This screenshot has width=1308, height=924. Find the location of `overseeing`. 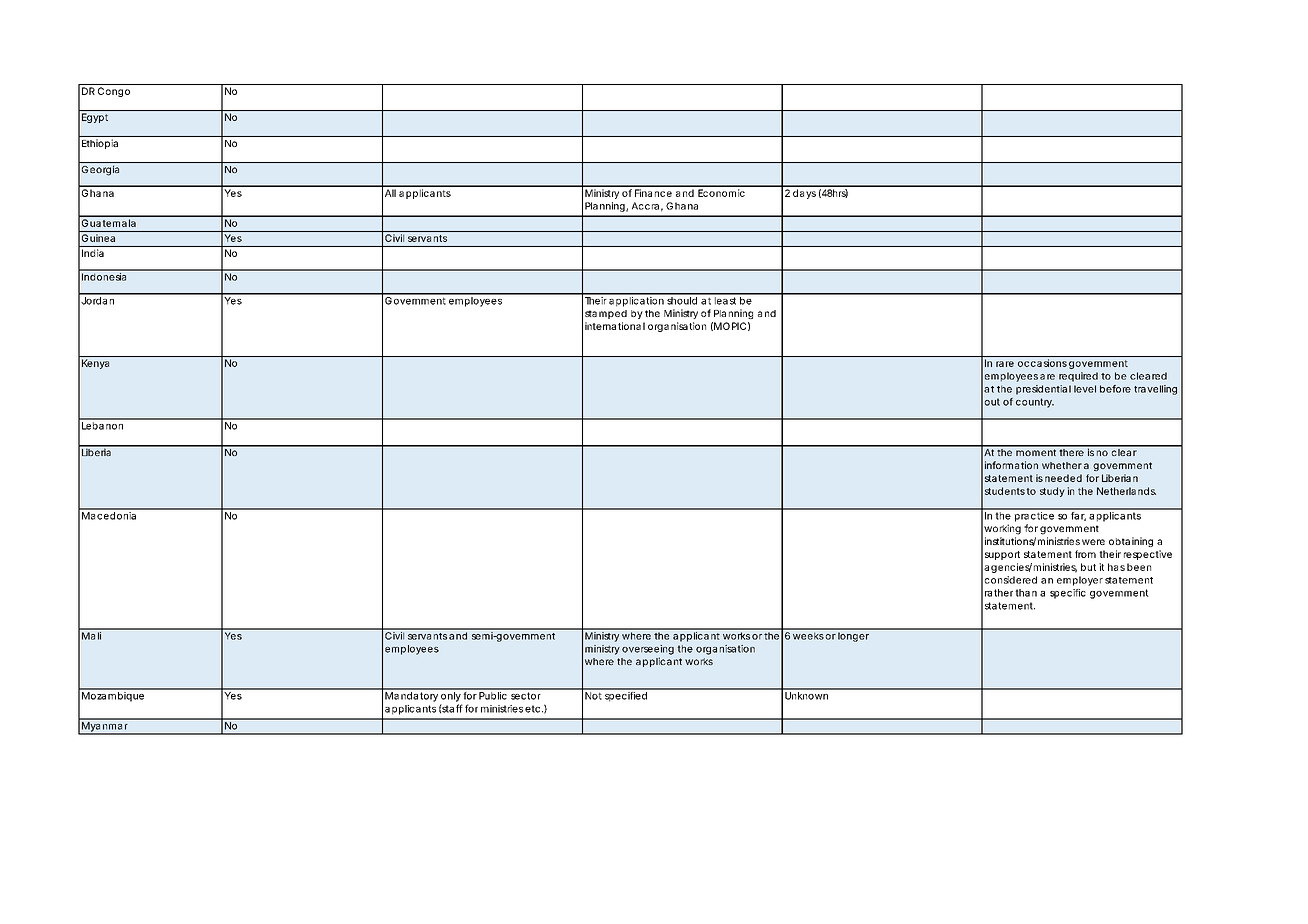

overseeing is located at coordinates (648, 650).
